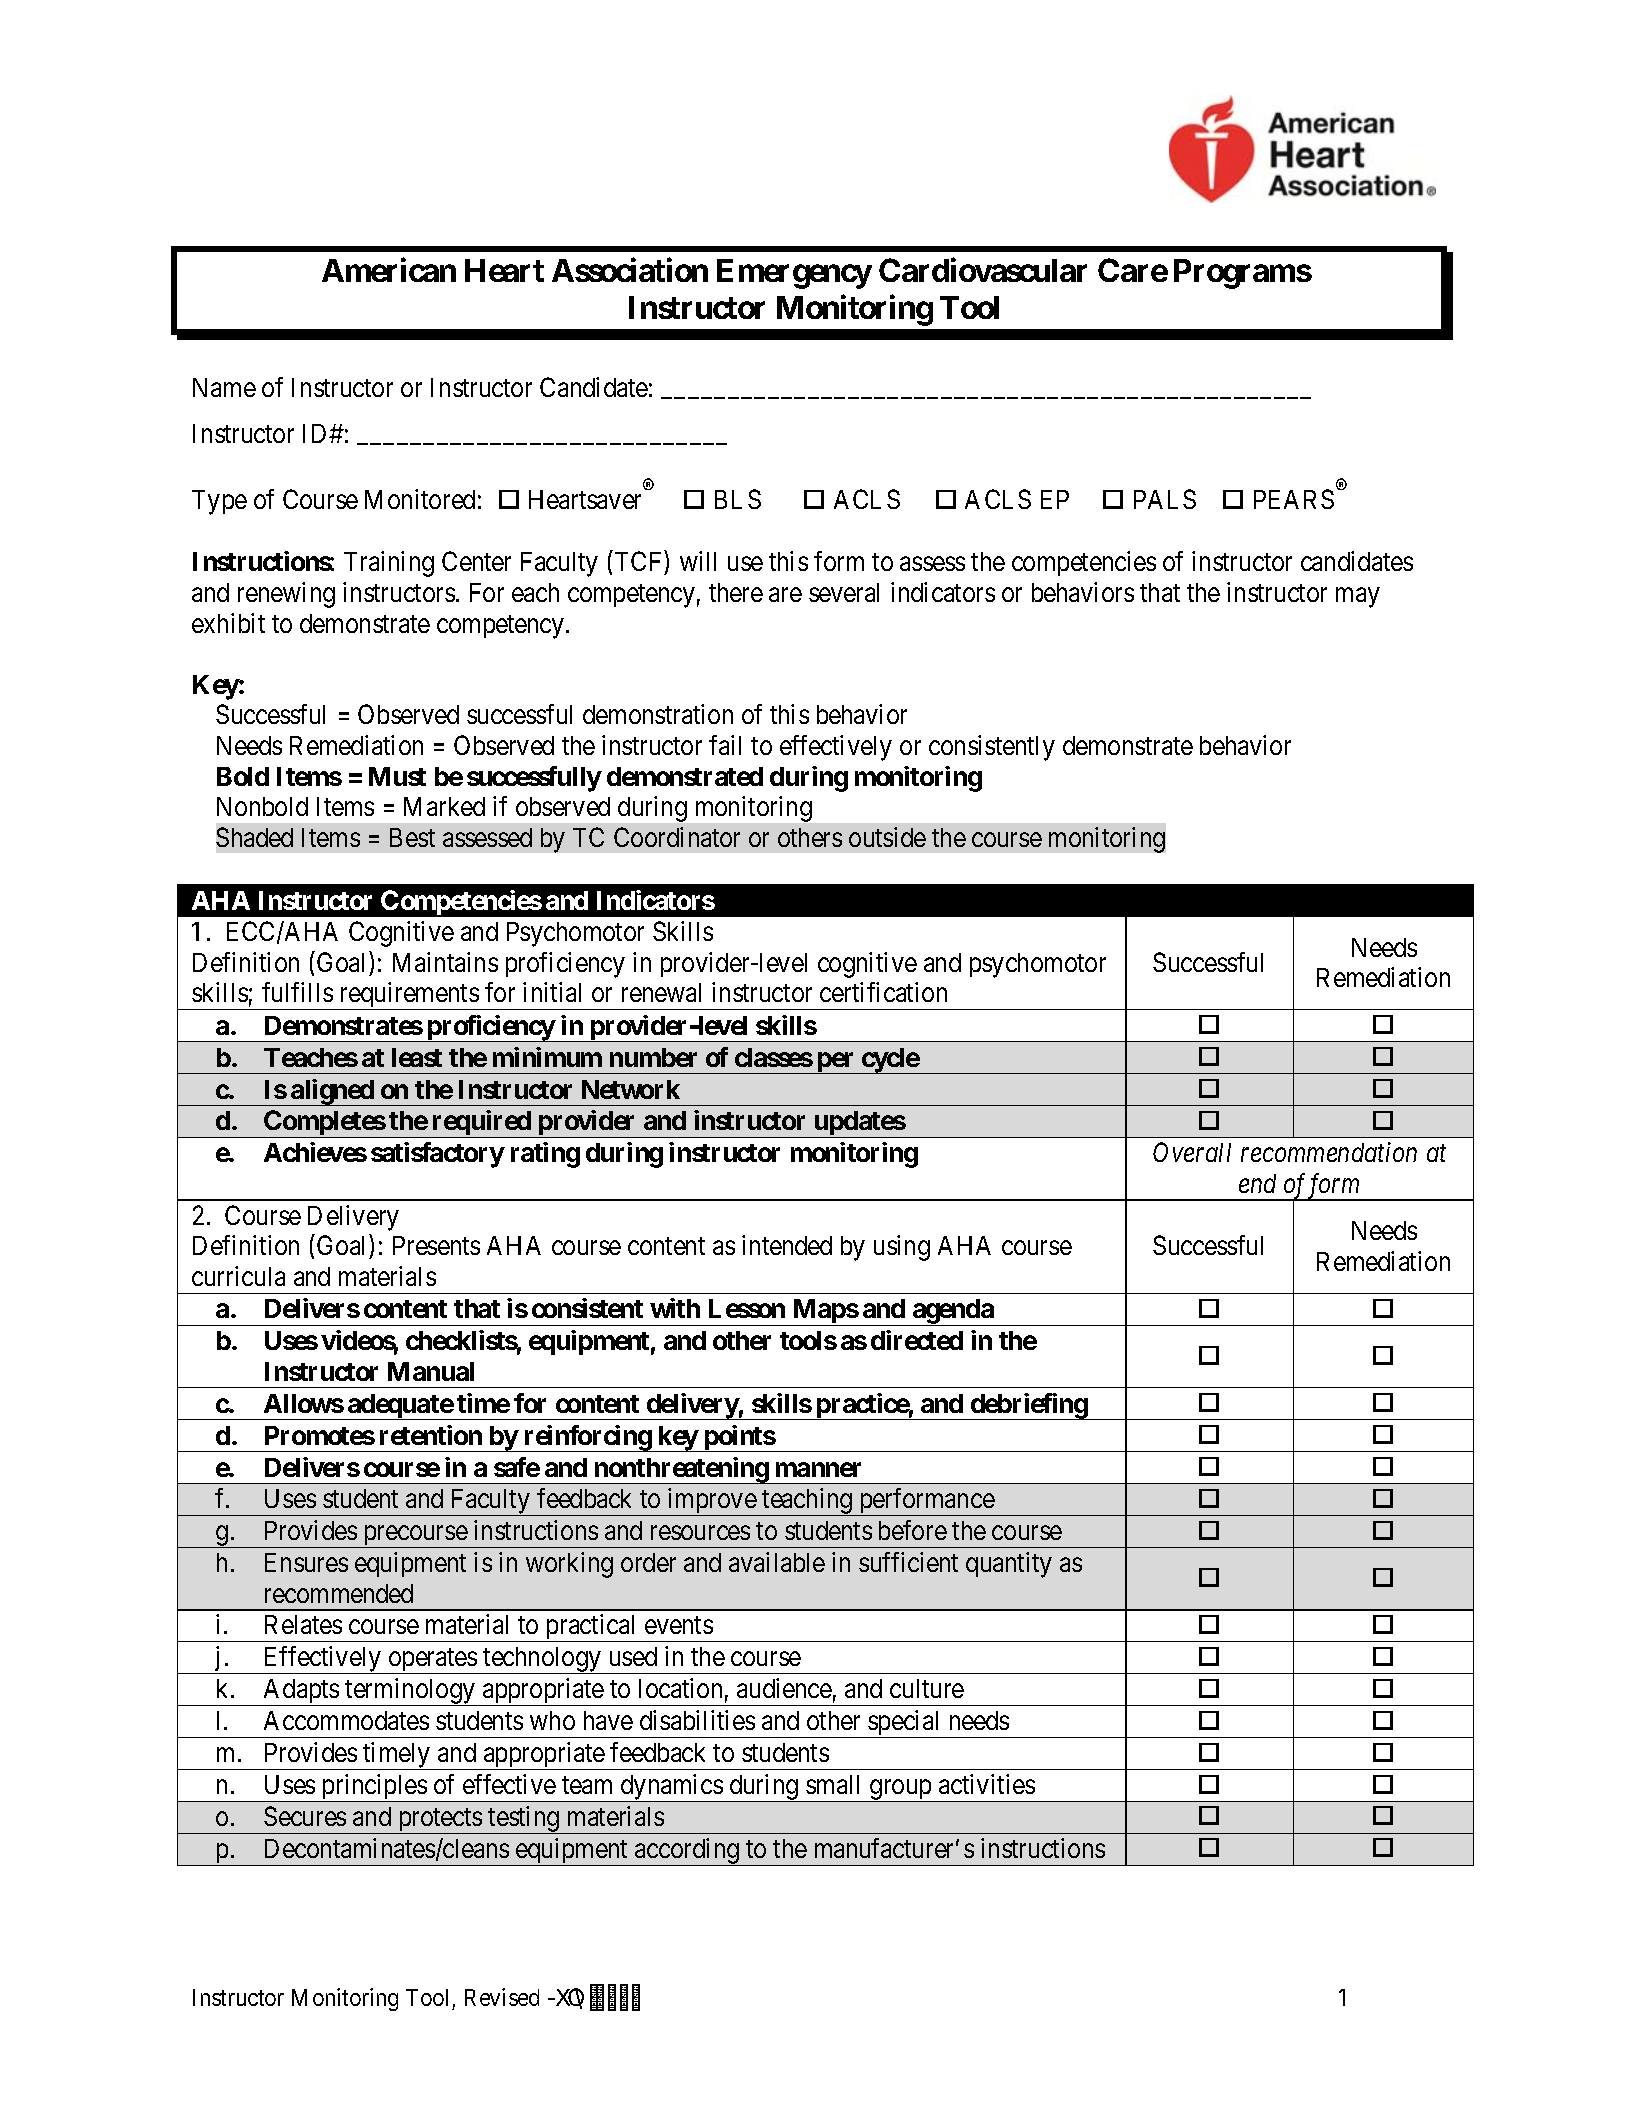 The width and height of the screenshot is (1629, 2108). Describe the element at coordinates (687, 1852) in the screenshot. I see `according` at that location.
